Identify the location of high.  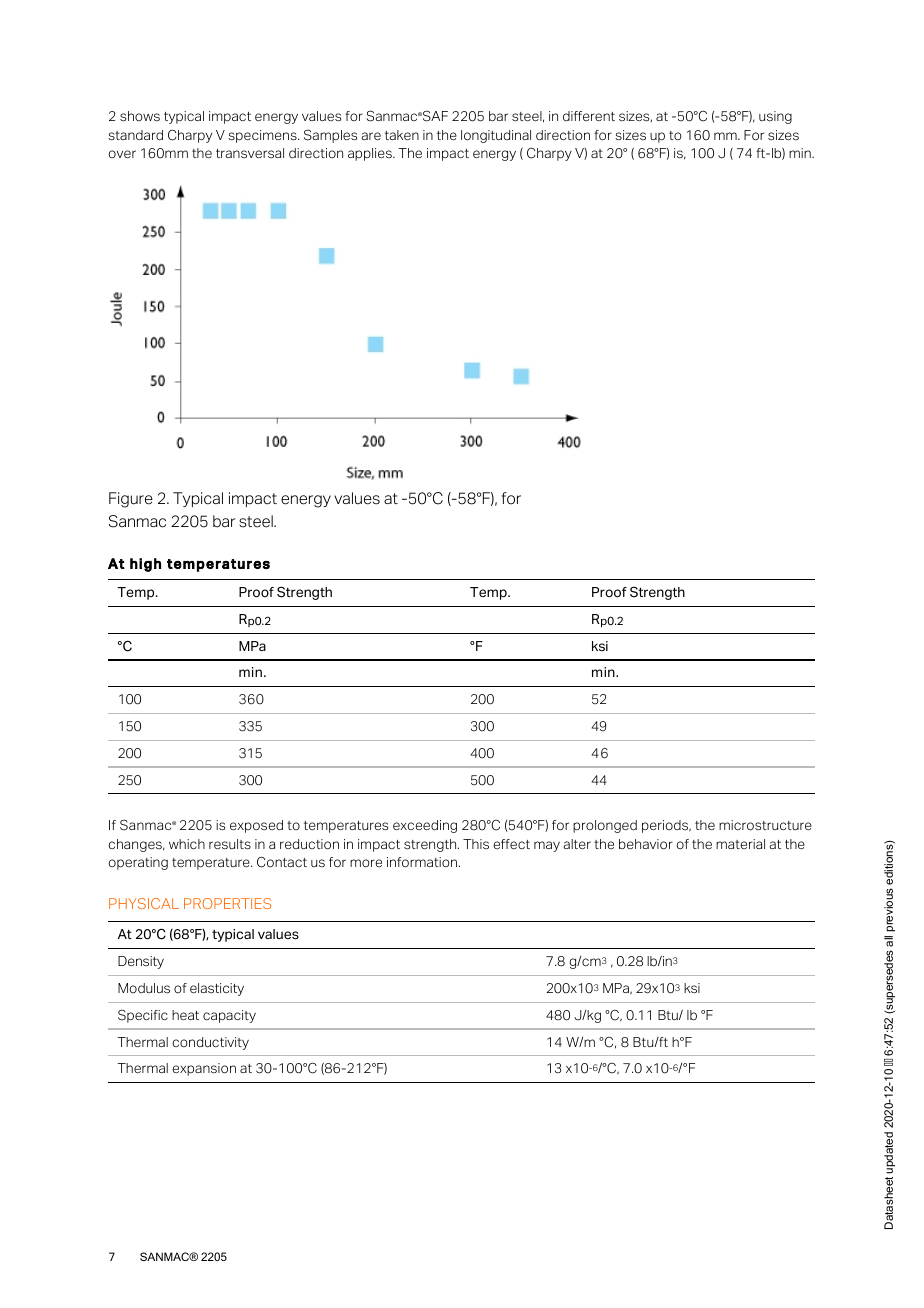
(145, 565).
